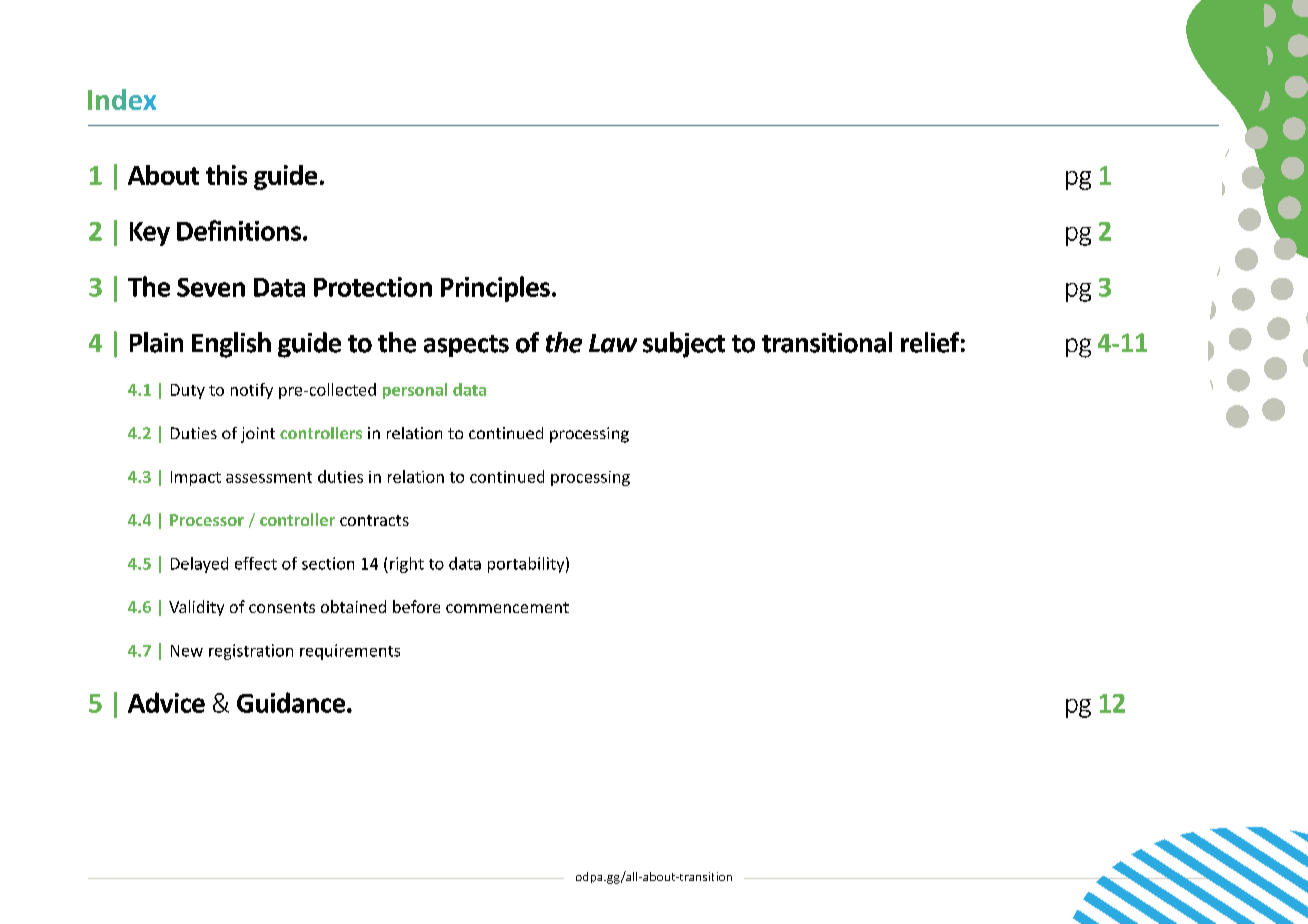 This page has height=924, width=1308. I want to click on Processor, so click(207, 520).
